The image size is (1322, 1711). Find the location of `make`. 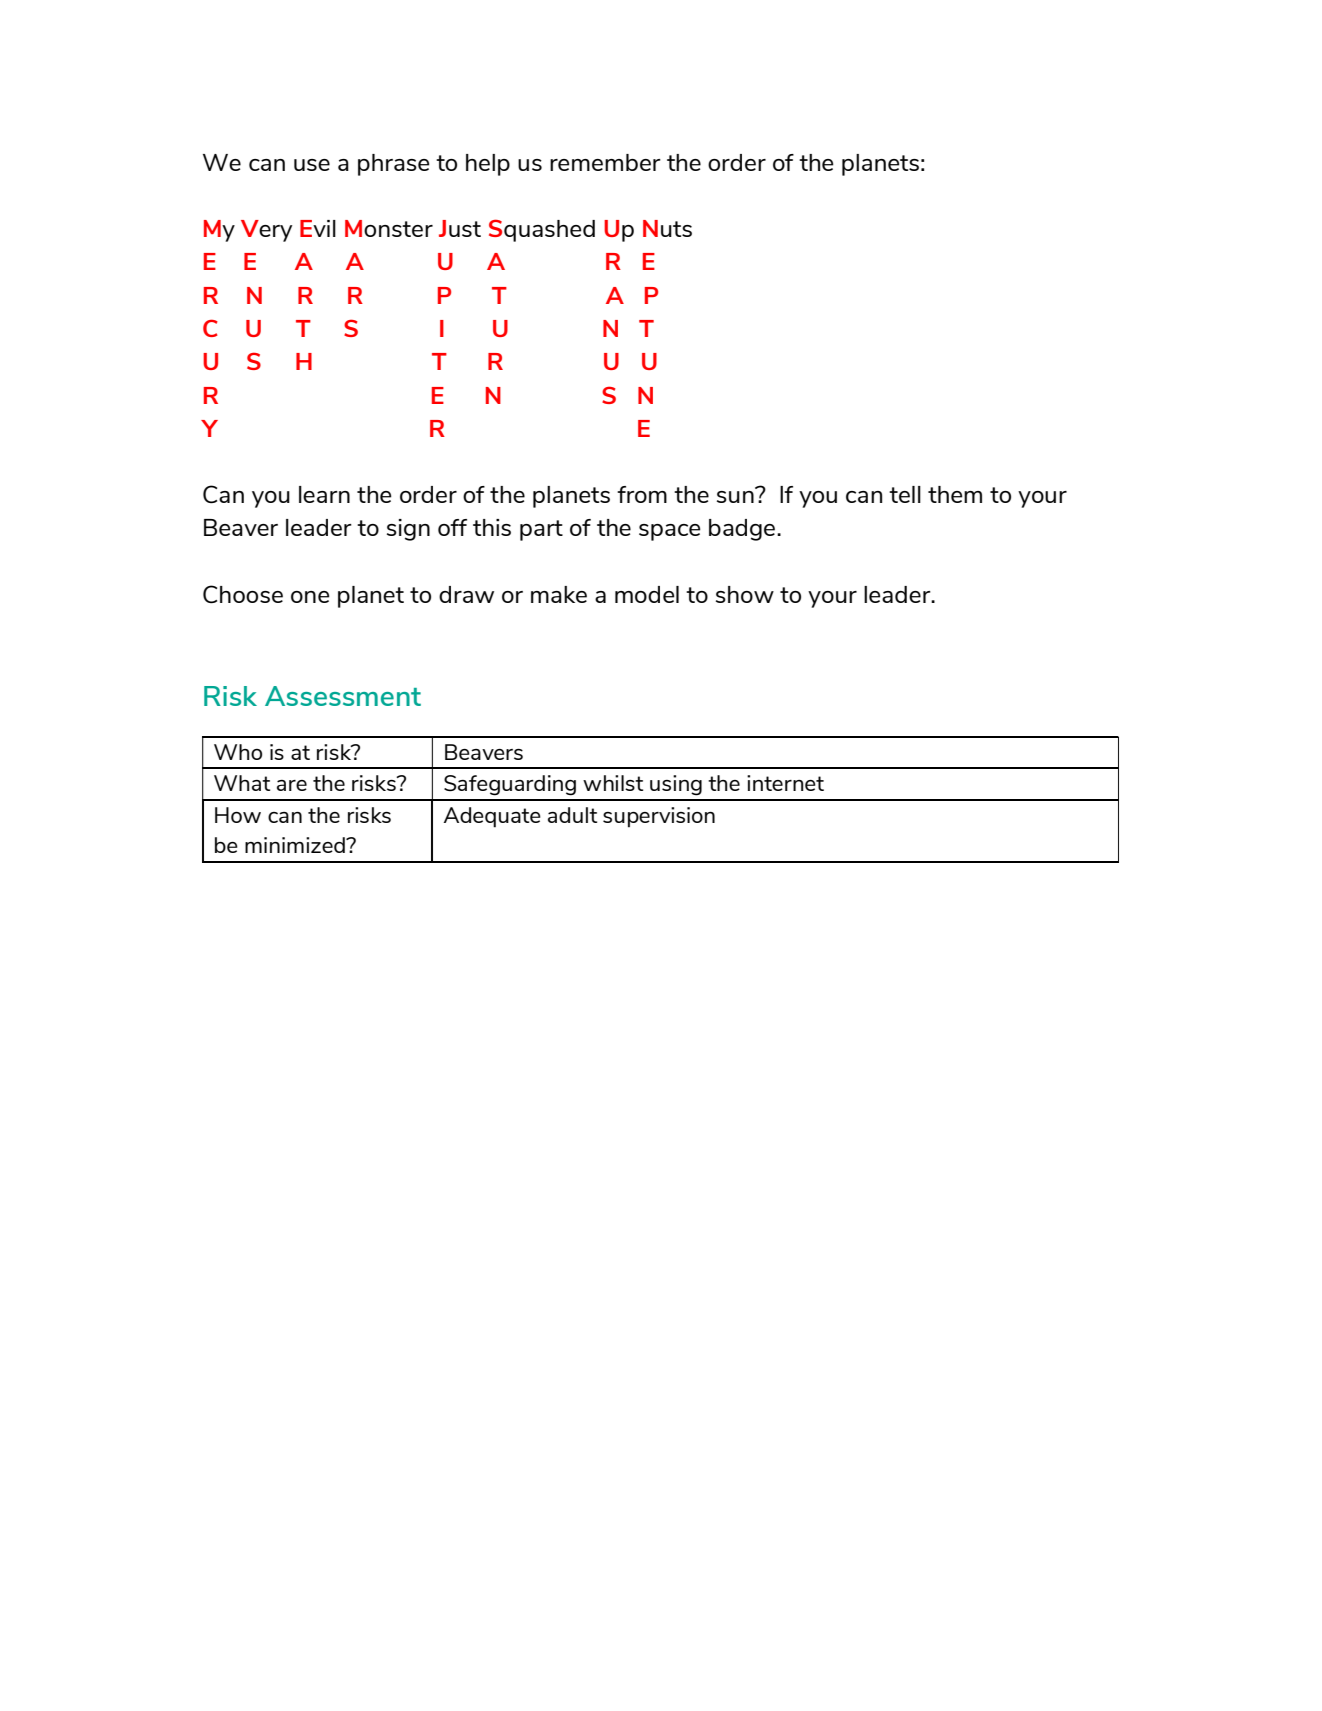

make is located at coordinates (559, 594).
